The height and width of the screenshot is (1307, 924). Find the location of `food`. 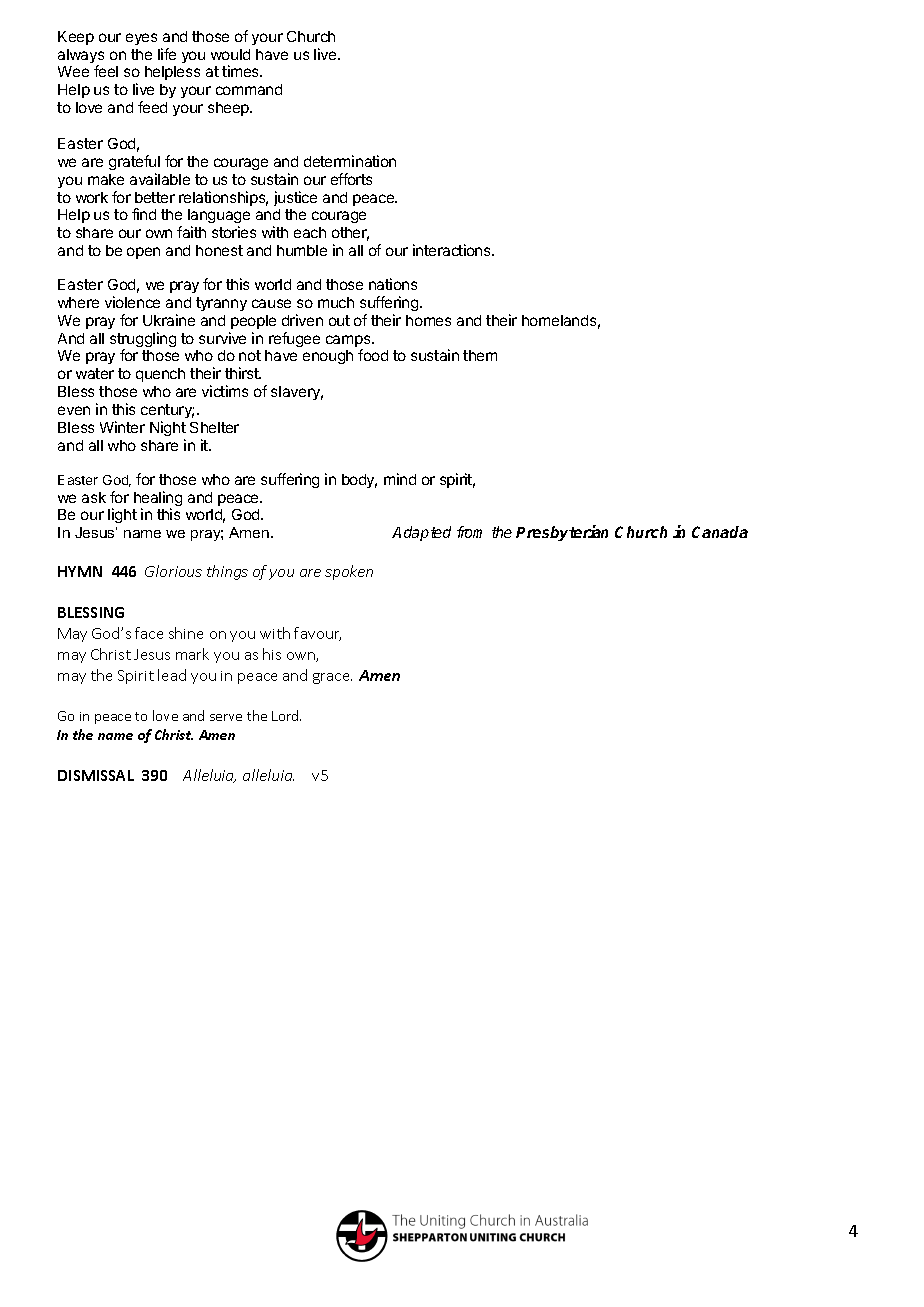

food is located at coordinates (373, 355).
